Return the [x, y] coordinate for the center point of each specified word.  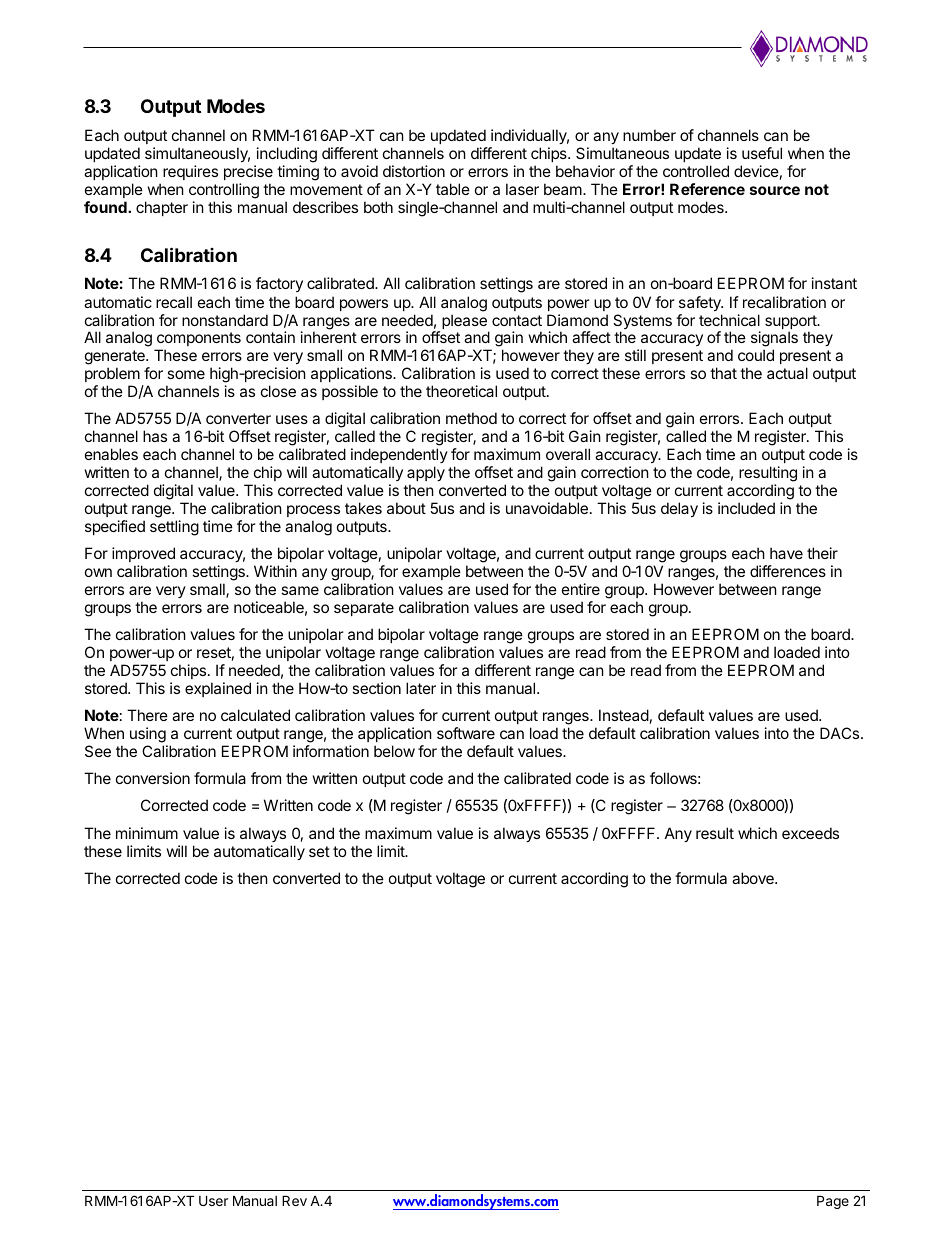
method [471, 418]
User [213, 1200]
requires [190, 172]
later [421, 688]
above [754, 878]
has [155, 436]
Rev [294, 1200]
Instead [624, 715]
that [723, 373]
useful [762, 153]
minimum [147, 833]
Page [833, 1202]
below [394, 751]
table [453, 189]
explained [218, 689]
